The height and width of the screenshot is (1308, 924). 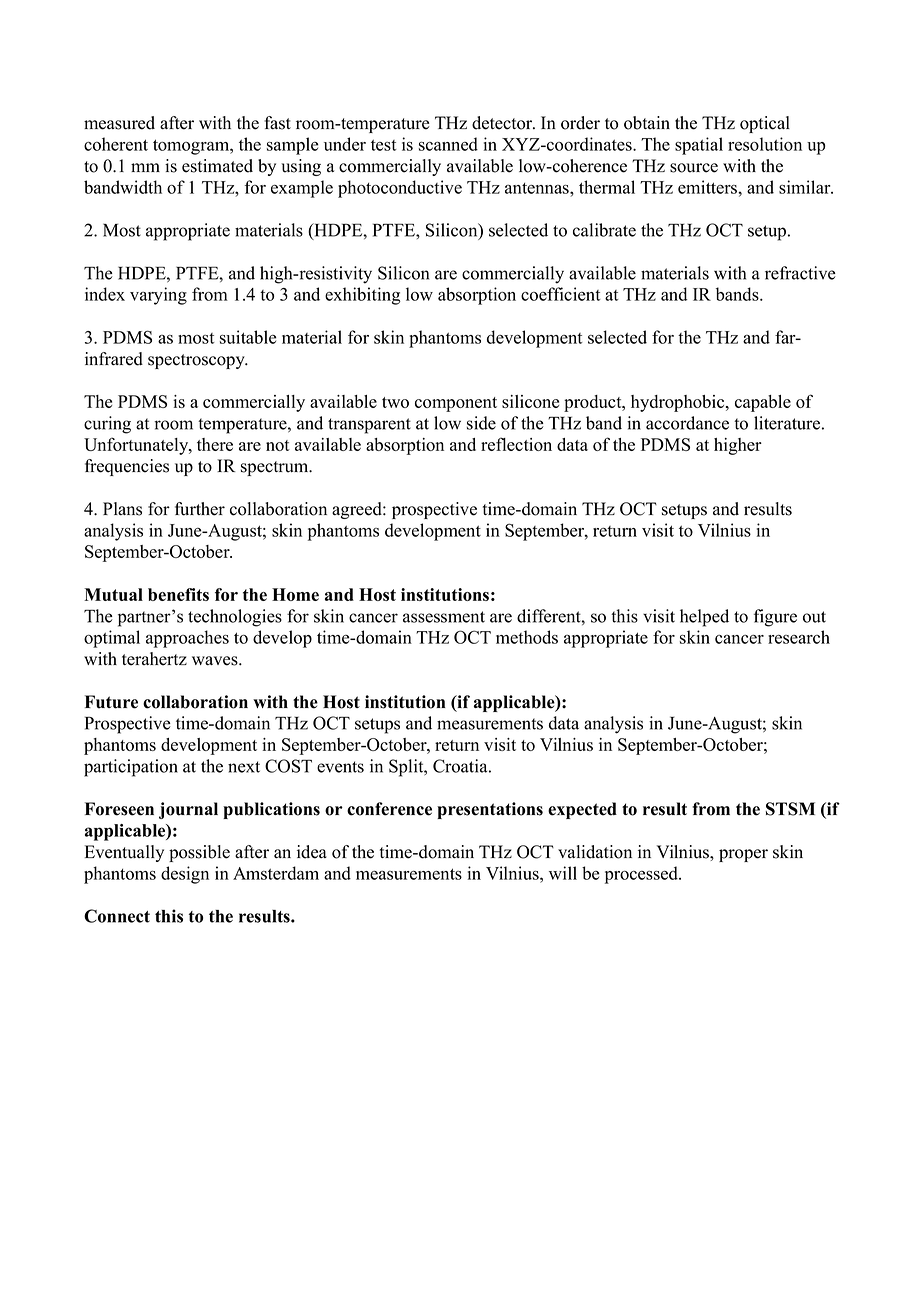 What do you see at coordinates (217, 166) in the screenshot?
I see `estimated` at bounding box center [217, 166].
